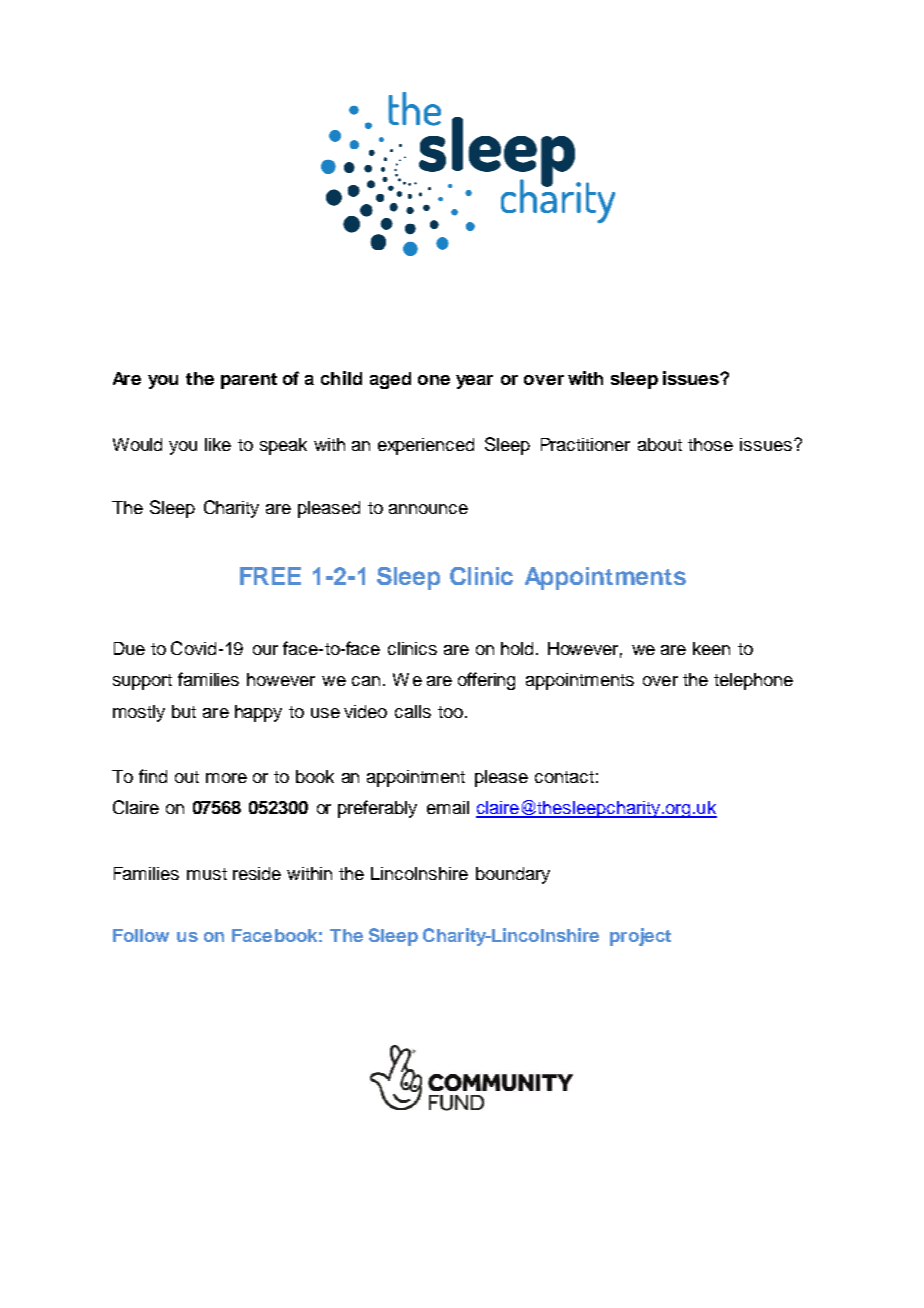 The height and width of the screenshot is (1308, 924). Describe the element at coordinates (513, 875) in the screenshot. I see `boundary` at that location.
